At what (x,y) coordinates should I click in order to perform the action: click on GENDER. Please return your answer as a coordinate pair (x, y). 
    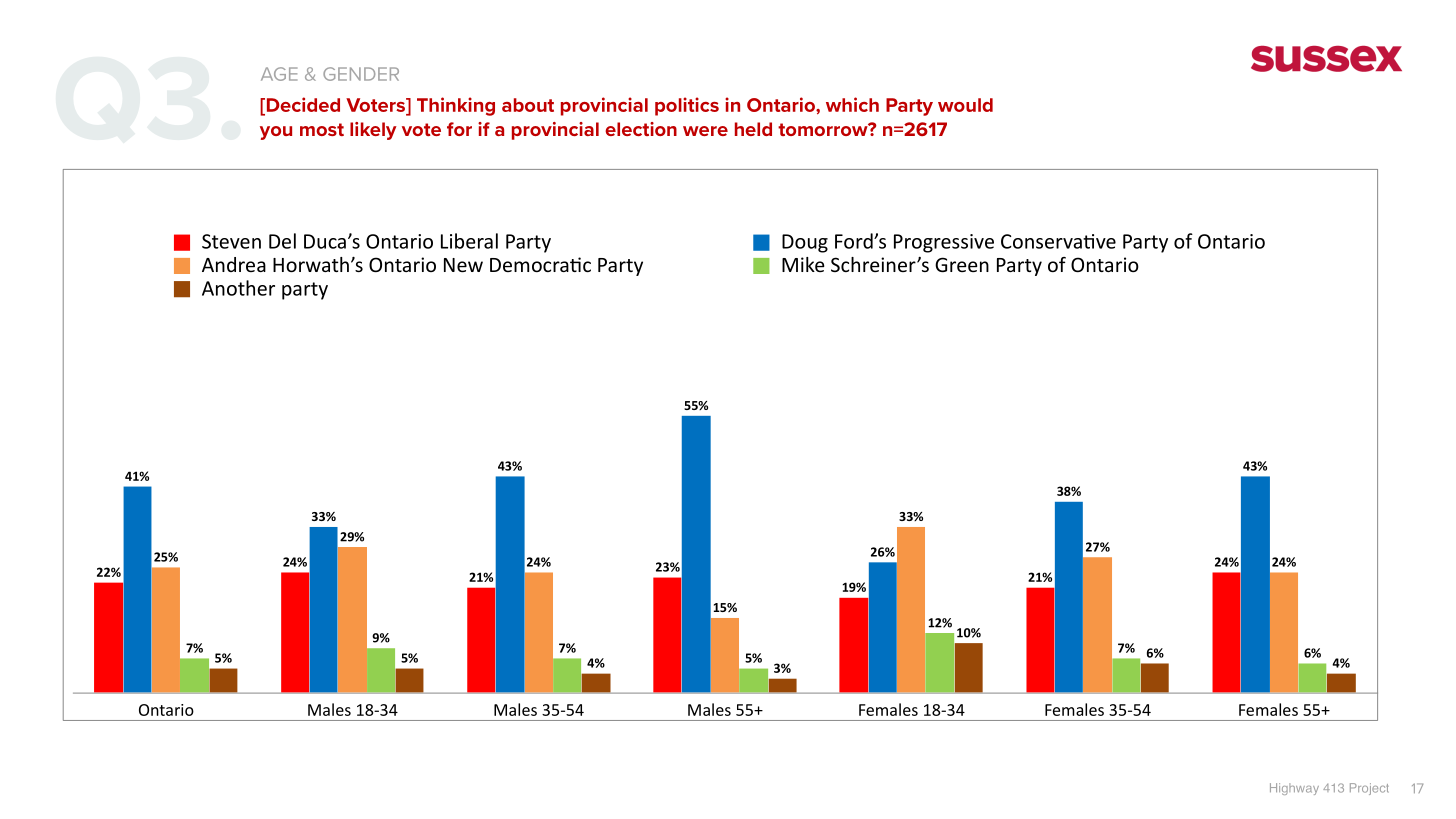
    Looking at the image, I should click on (361, 74).
